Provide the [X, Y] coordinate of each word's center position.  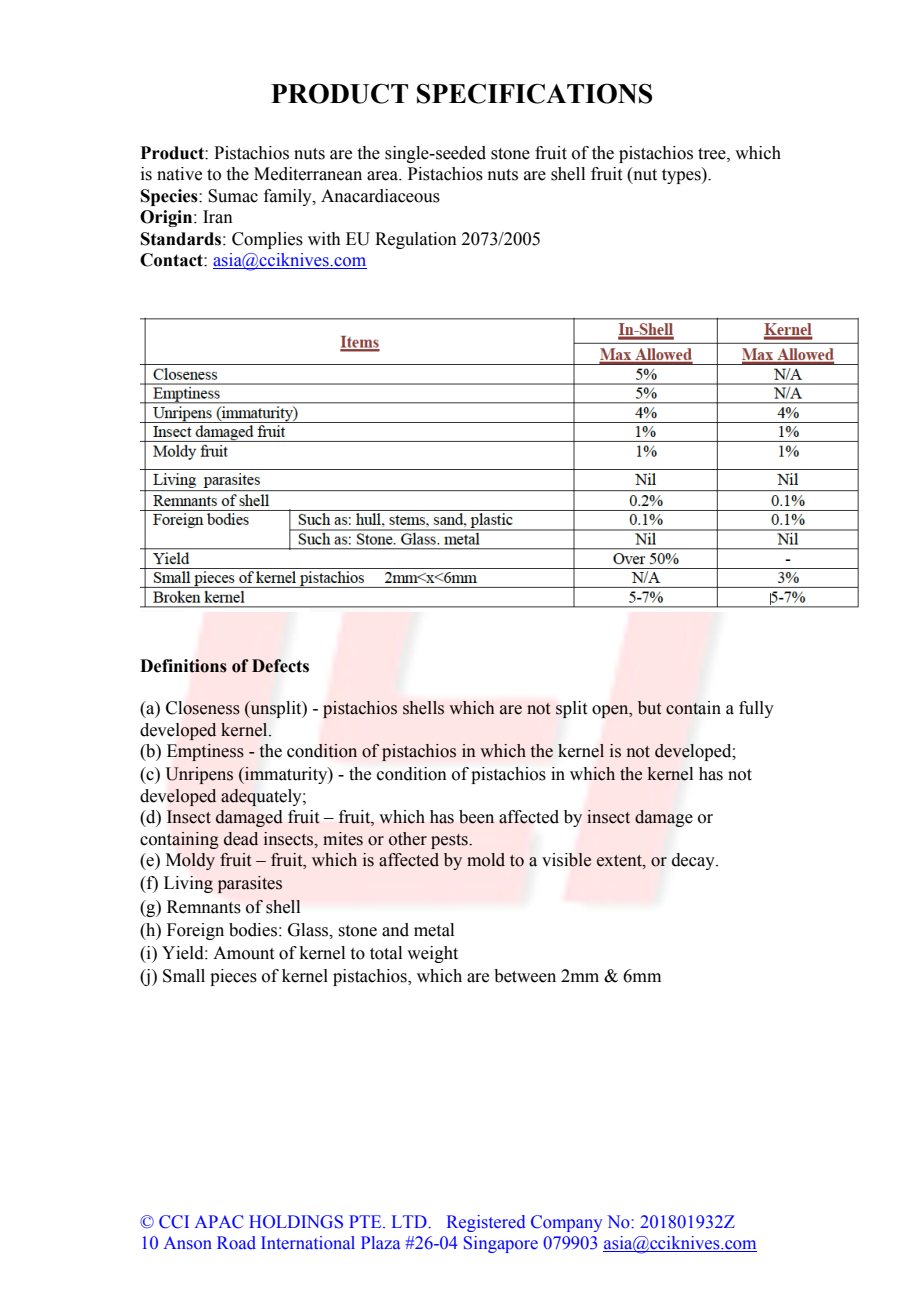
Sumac [233, 196]
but [649, 708]
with [324, 239]
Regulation [416, 240]
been [476, 817]
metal [434, 930]
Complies [267, 240]
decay [694, 861]
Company [566, 1223]
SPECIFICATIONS [535, 93]
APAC [219, 1222]
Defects [280, 666]
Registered [486, 1223]
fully [756, 709]
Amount [243, 953]
